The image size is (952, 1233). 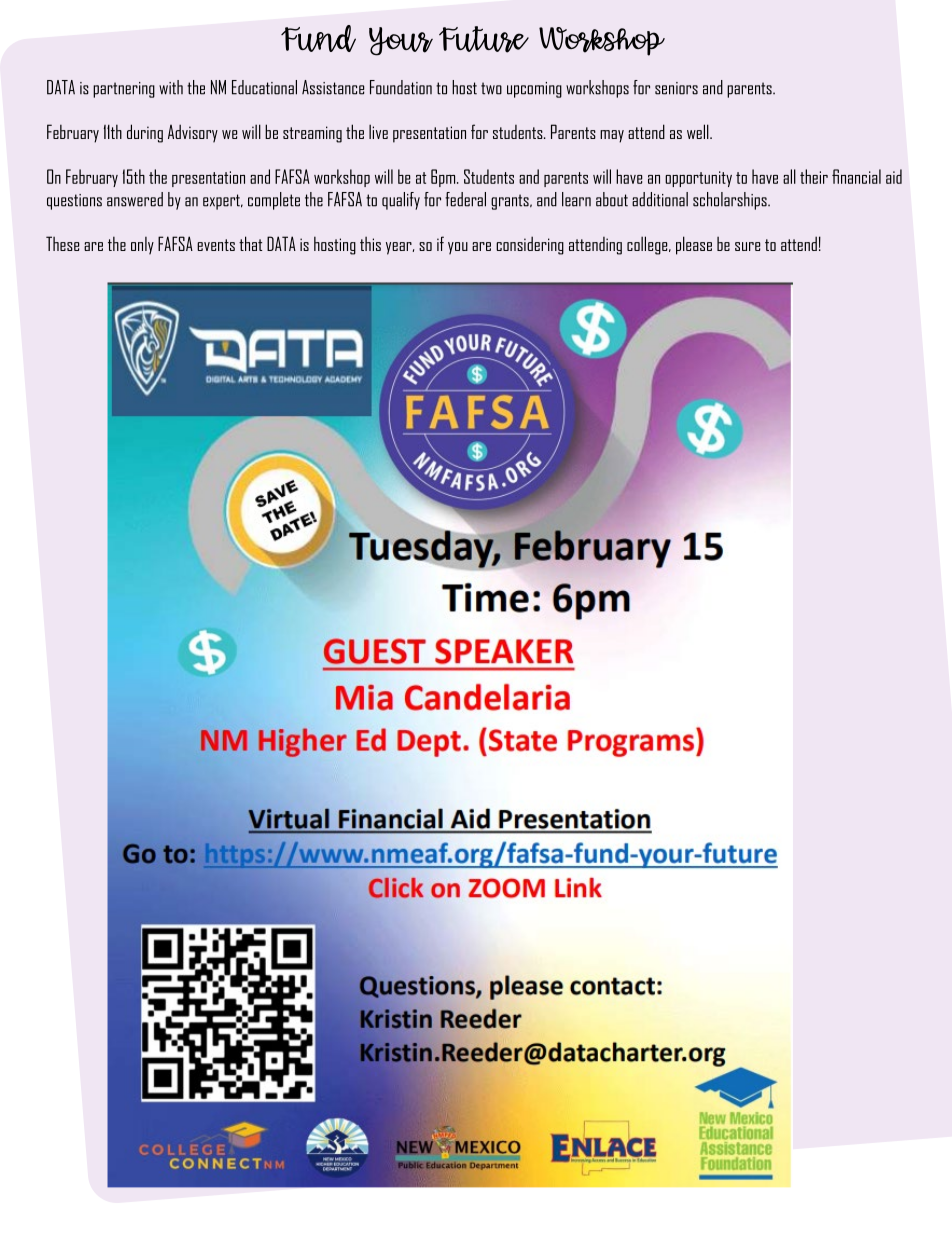 I want to click on during, so click(x=145, y=133).
